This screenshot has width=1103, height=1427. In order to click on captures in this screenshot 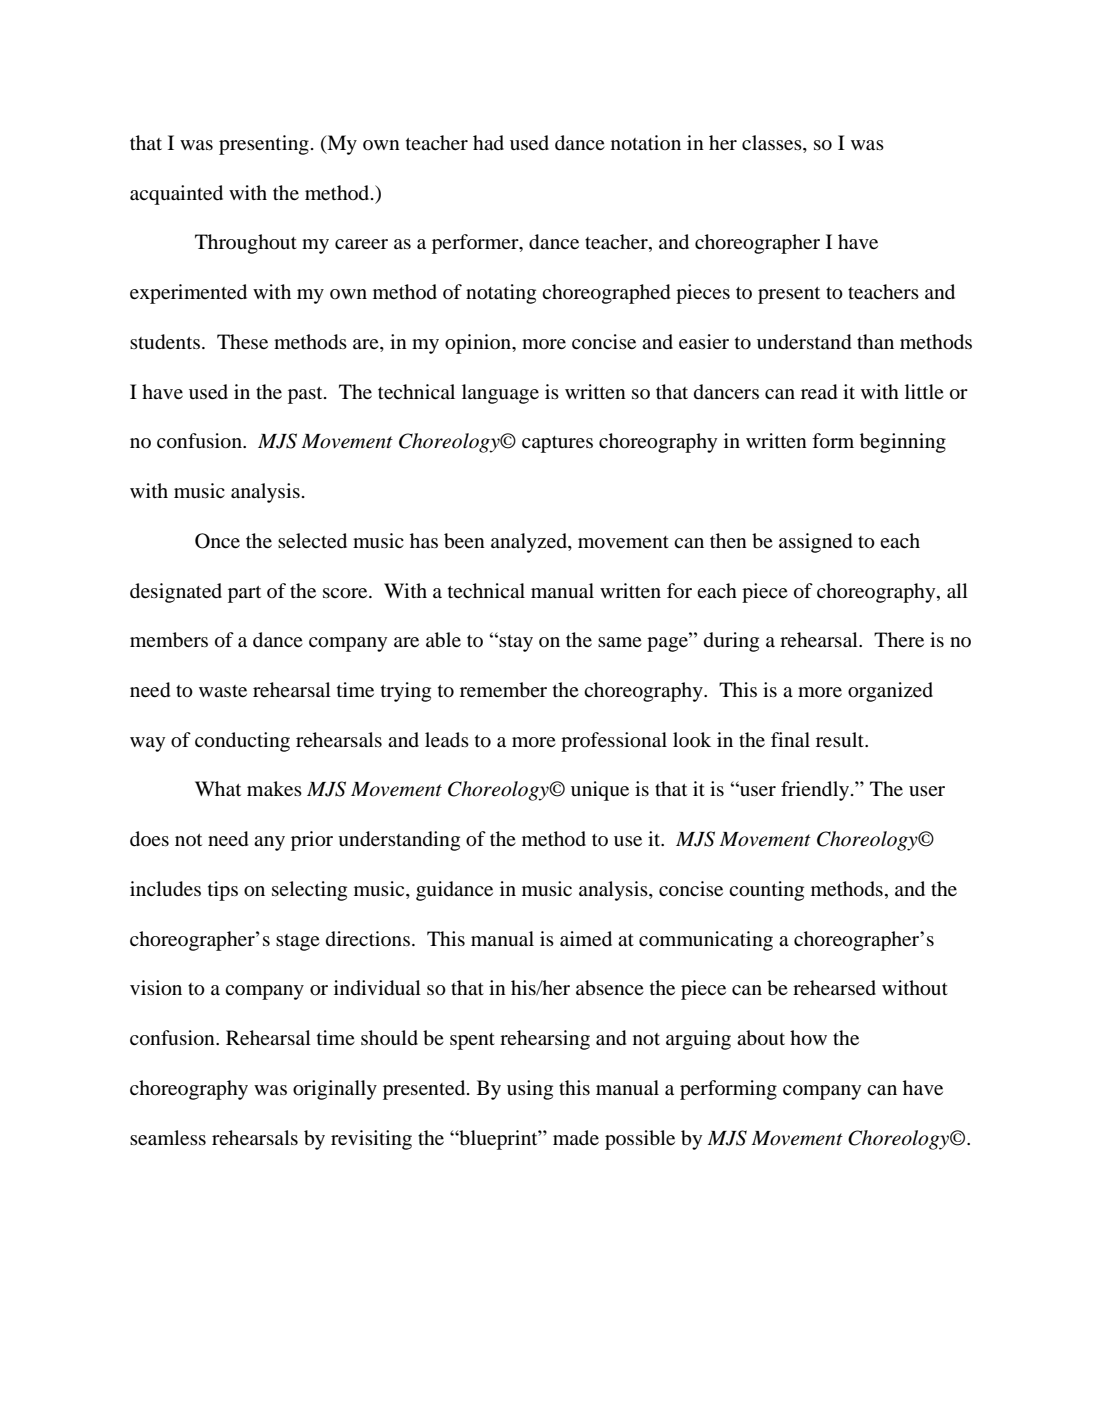, I will do `click(557, 444)`.
